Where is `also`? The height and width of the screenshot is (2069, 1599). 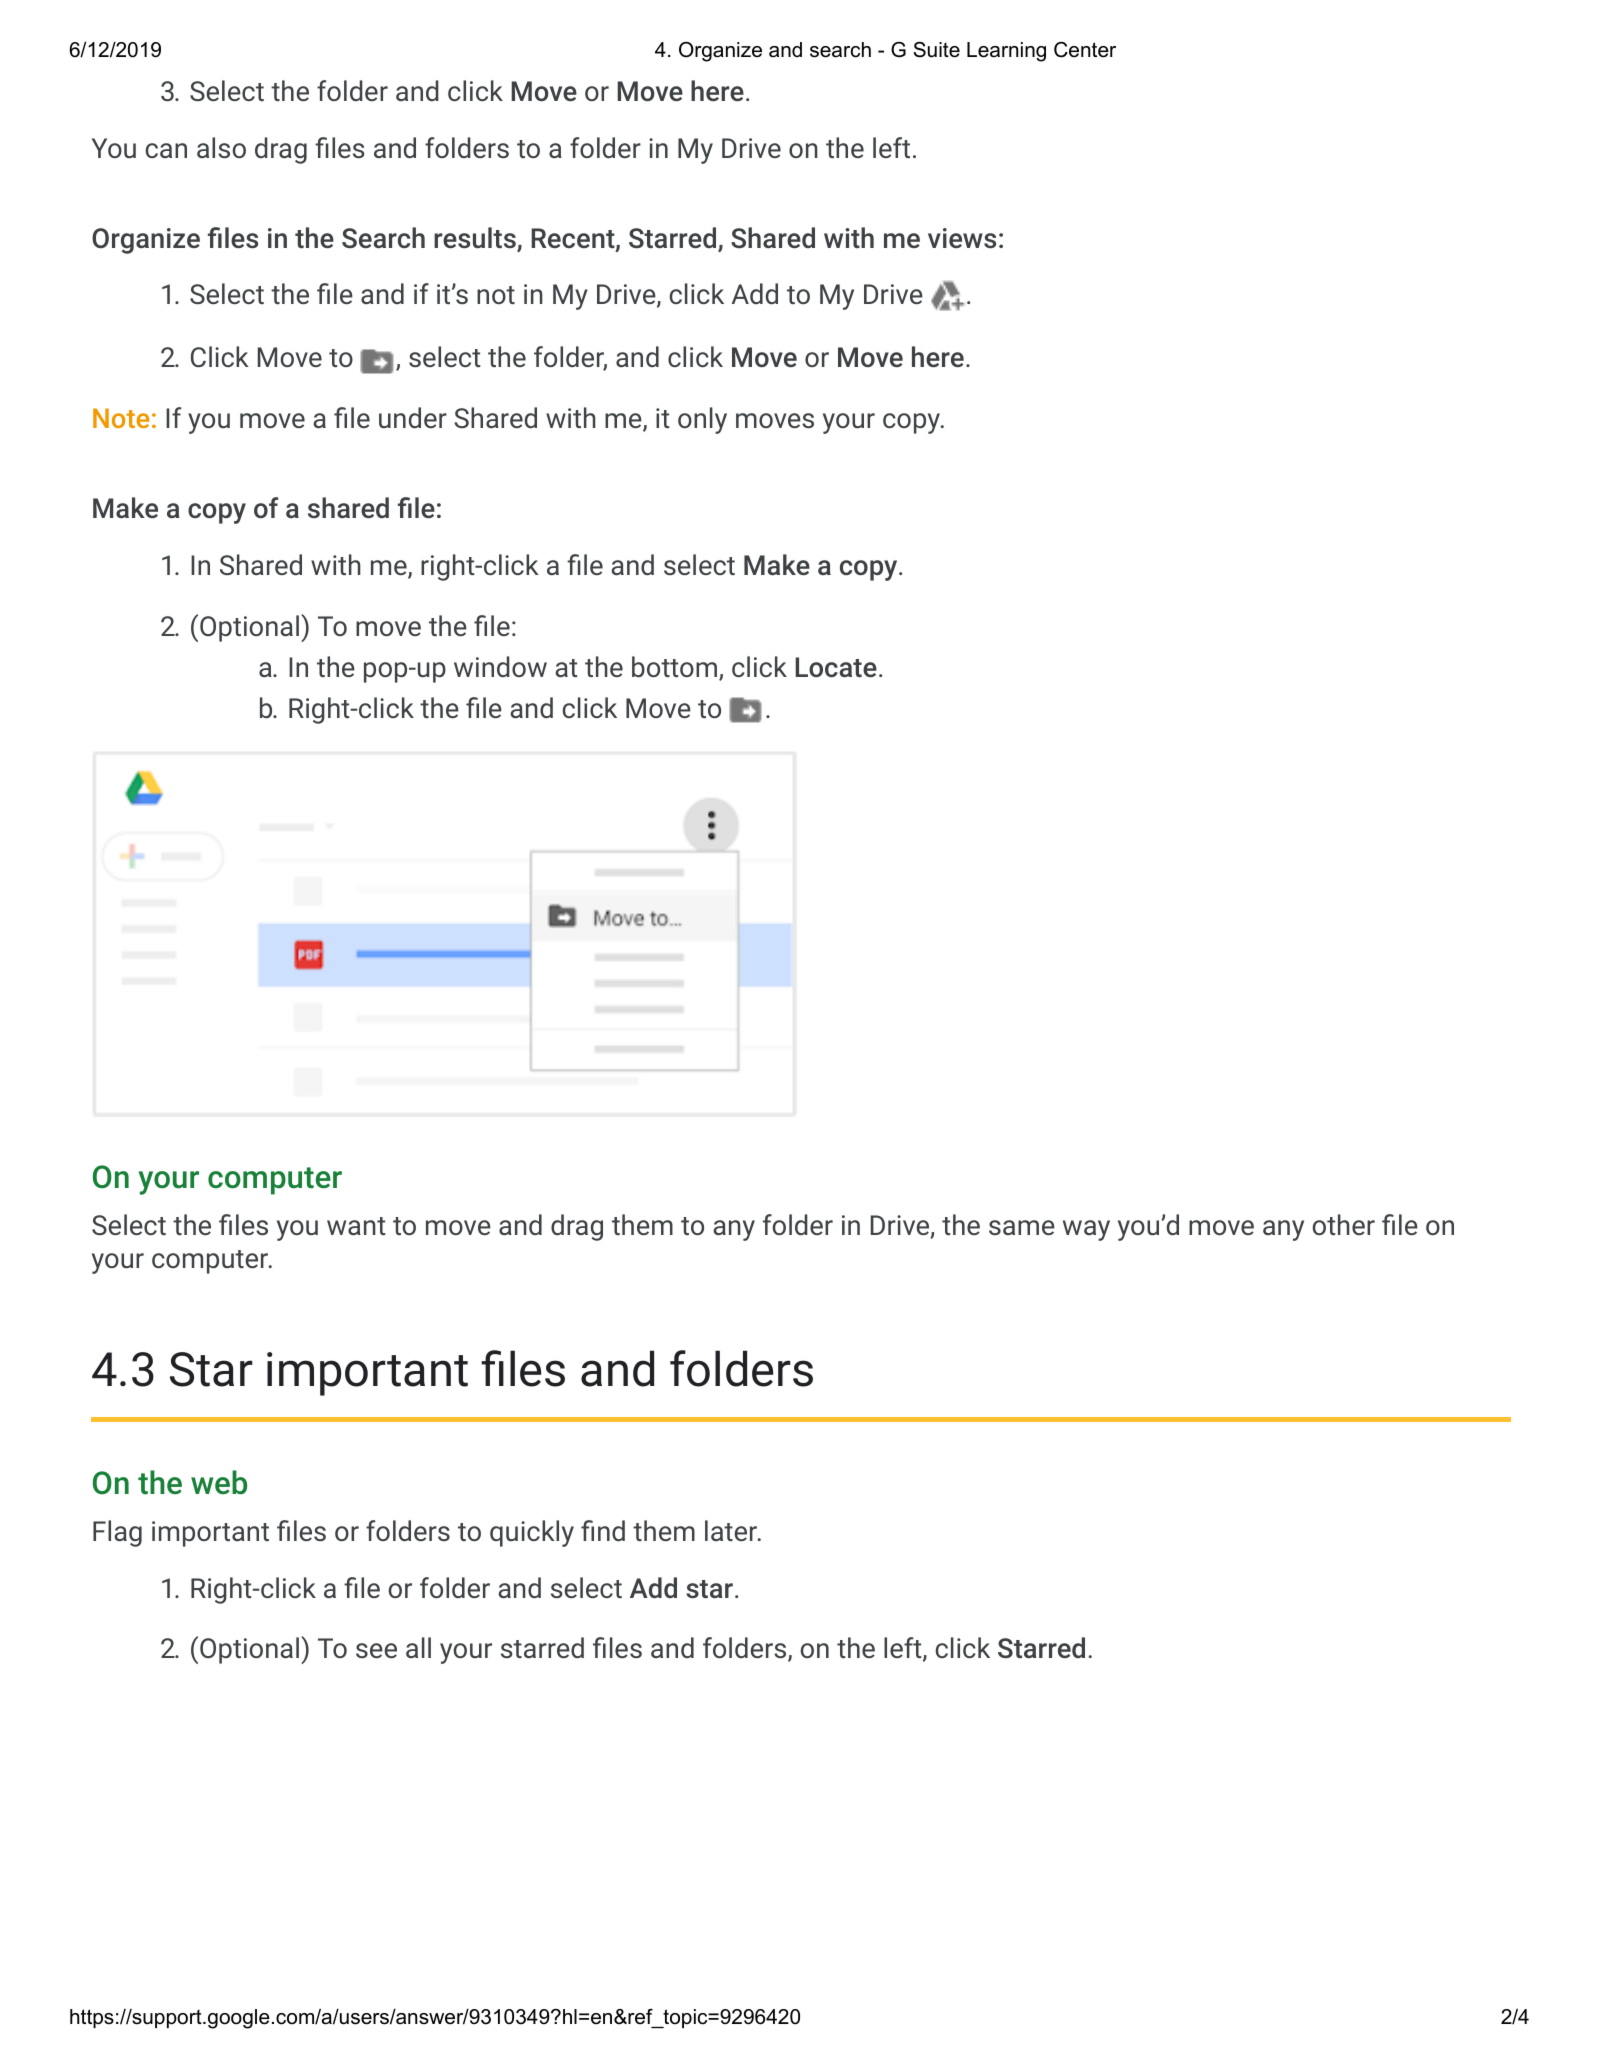
also is located at coordinates (221, 147).
